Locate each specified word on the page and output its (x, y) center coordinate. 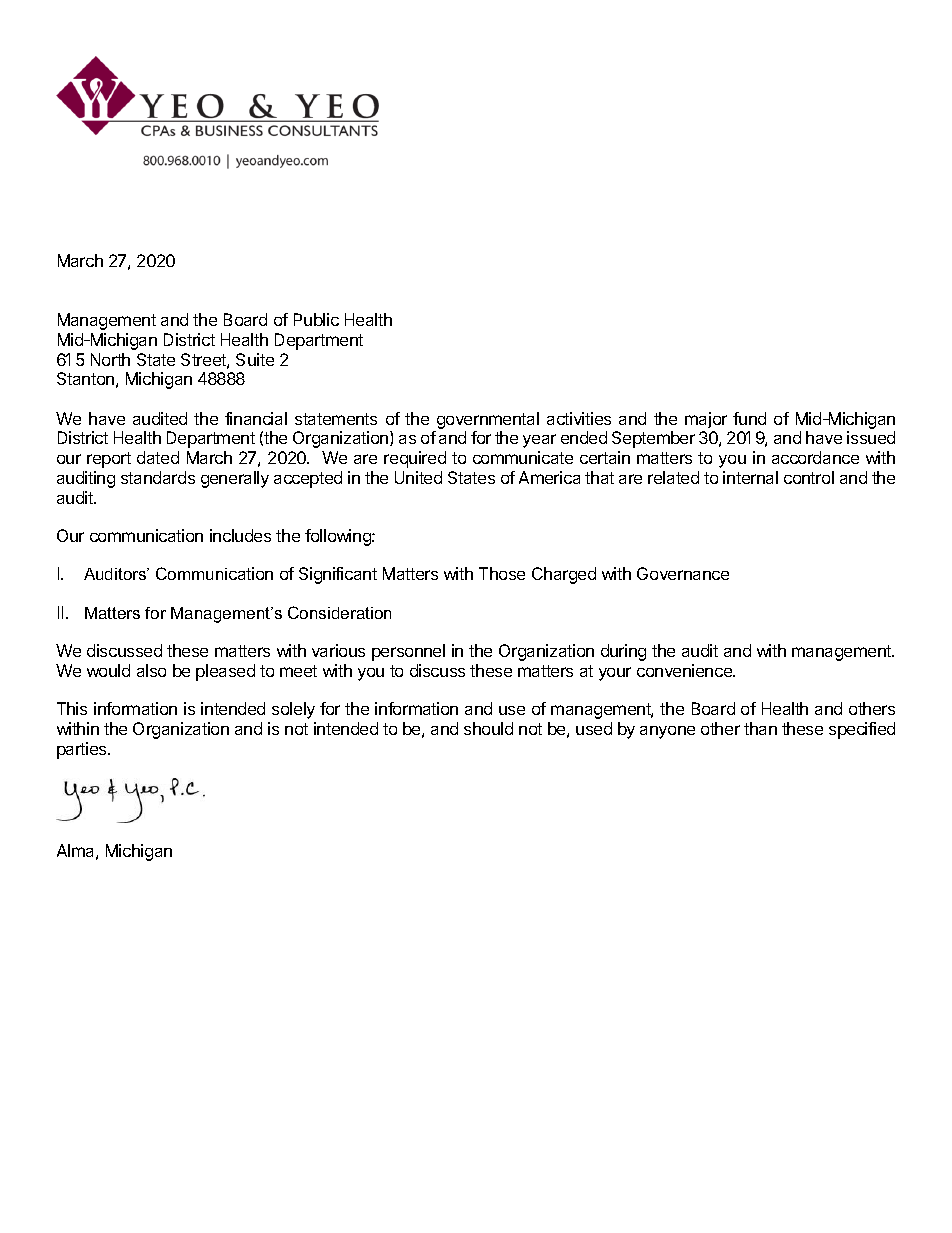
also (151, 670)
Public (316, 319)
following (339, 537)
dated (158, 457)
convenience (685, 670)
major (706, 420)
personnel (408, 652)
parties (83, 750)
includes (240, 535)
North (110, 359)
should (488, 728)
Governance (683, 573)
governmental (487, 422)
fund (749, 418)
